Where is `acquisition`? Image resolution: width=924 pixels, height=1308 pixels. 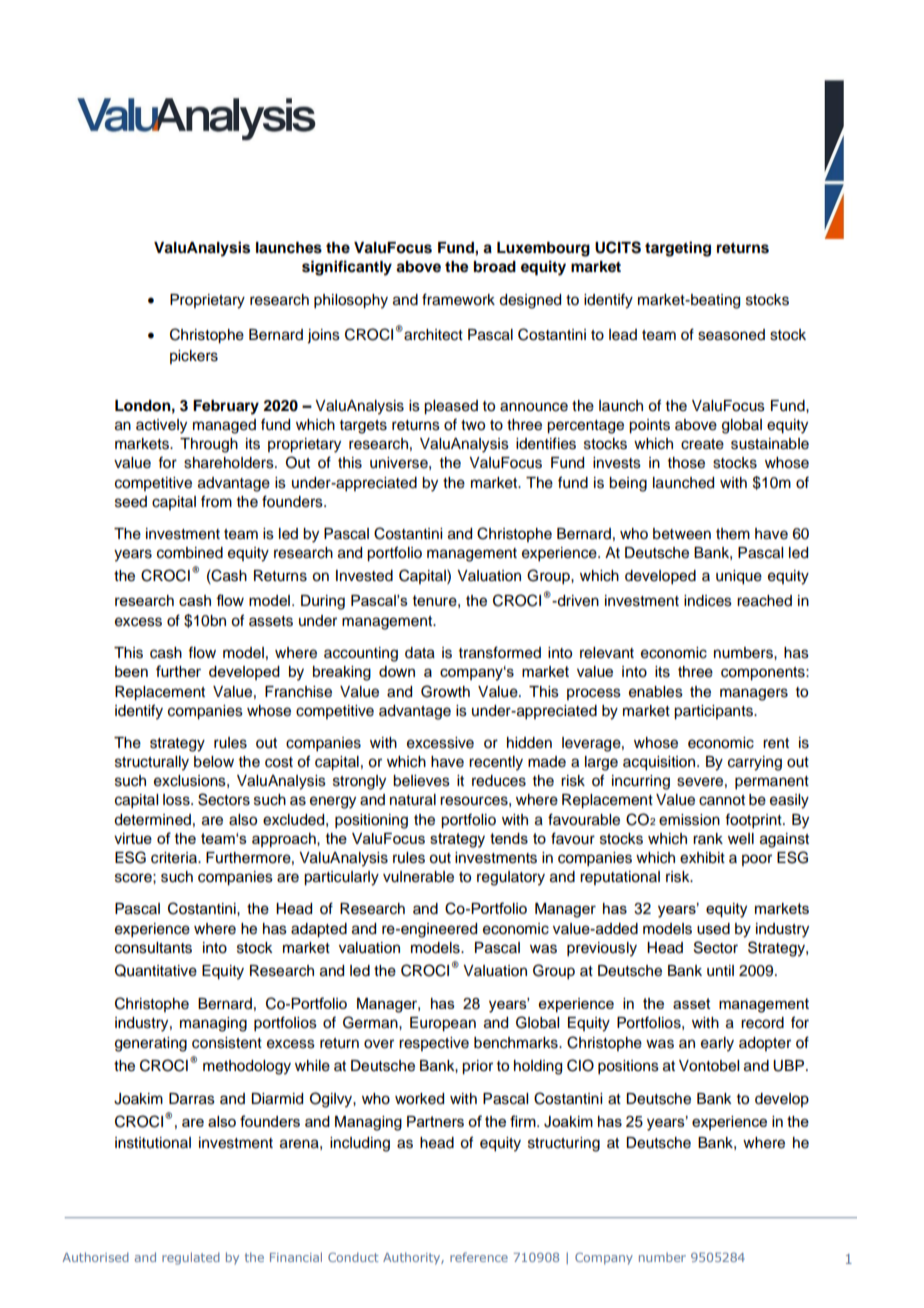 acquisition is located at coordinates (660, 763).
